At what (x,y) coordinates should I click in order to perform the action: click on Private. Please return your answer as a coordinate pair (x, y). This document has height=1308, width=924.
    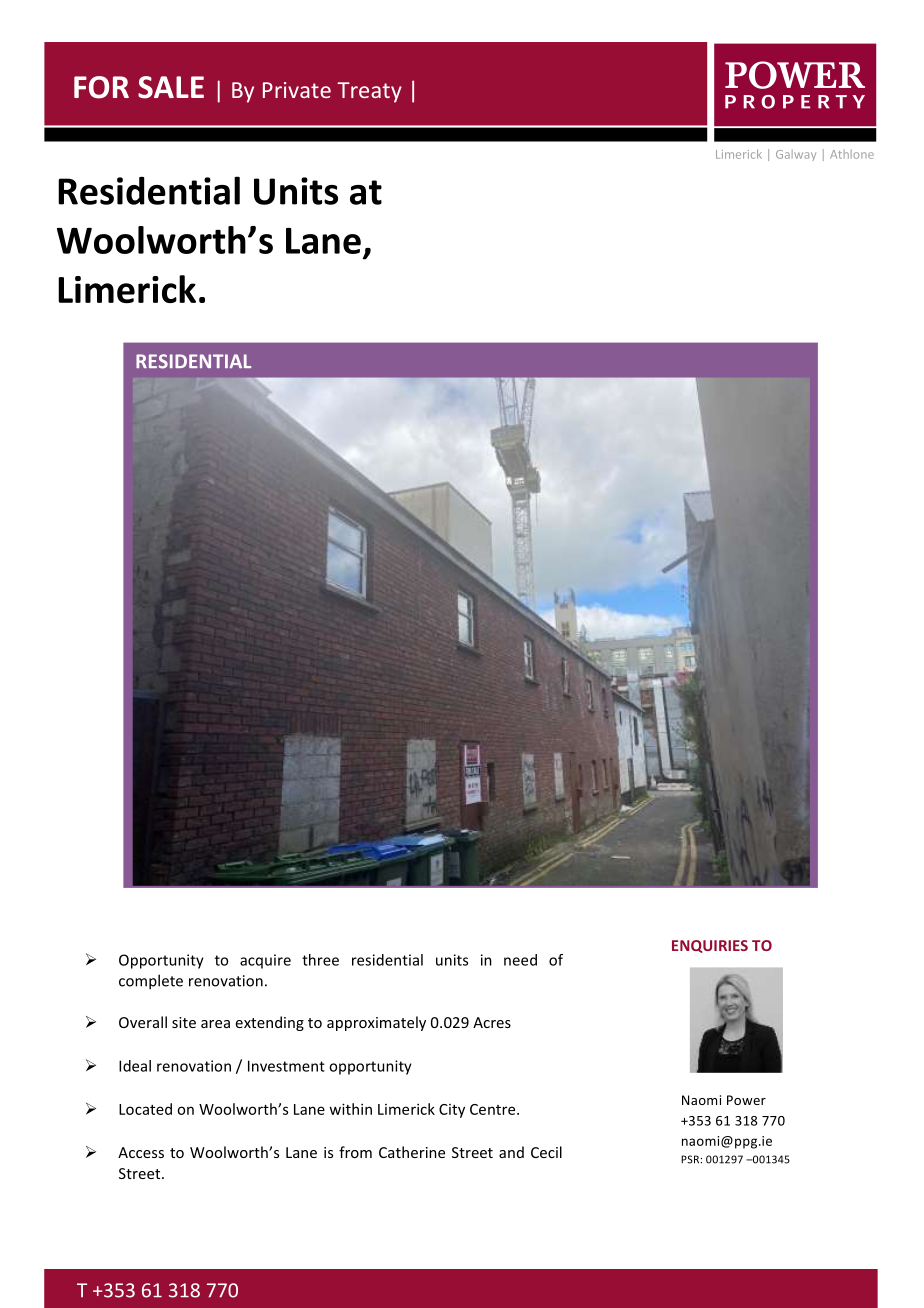
    Looking at the image, I should click on (297, 90).
